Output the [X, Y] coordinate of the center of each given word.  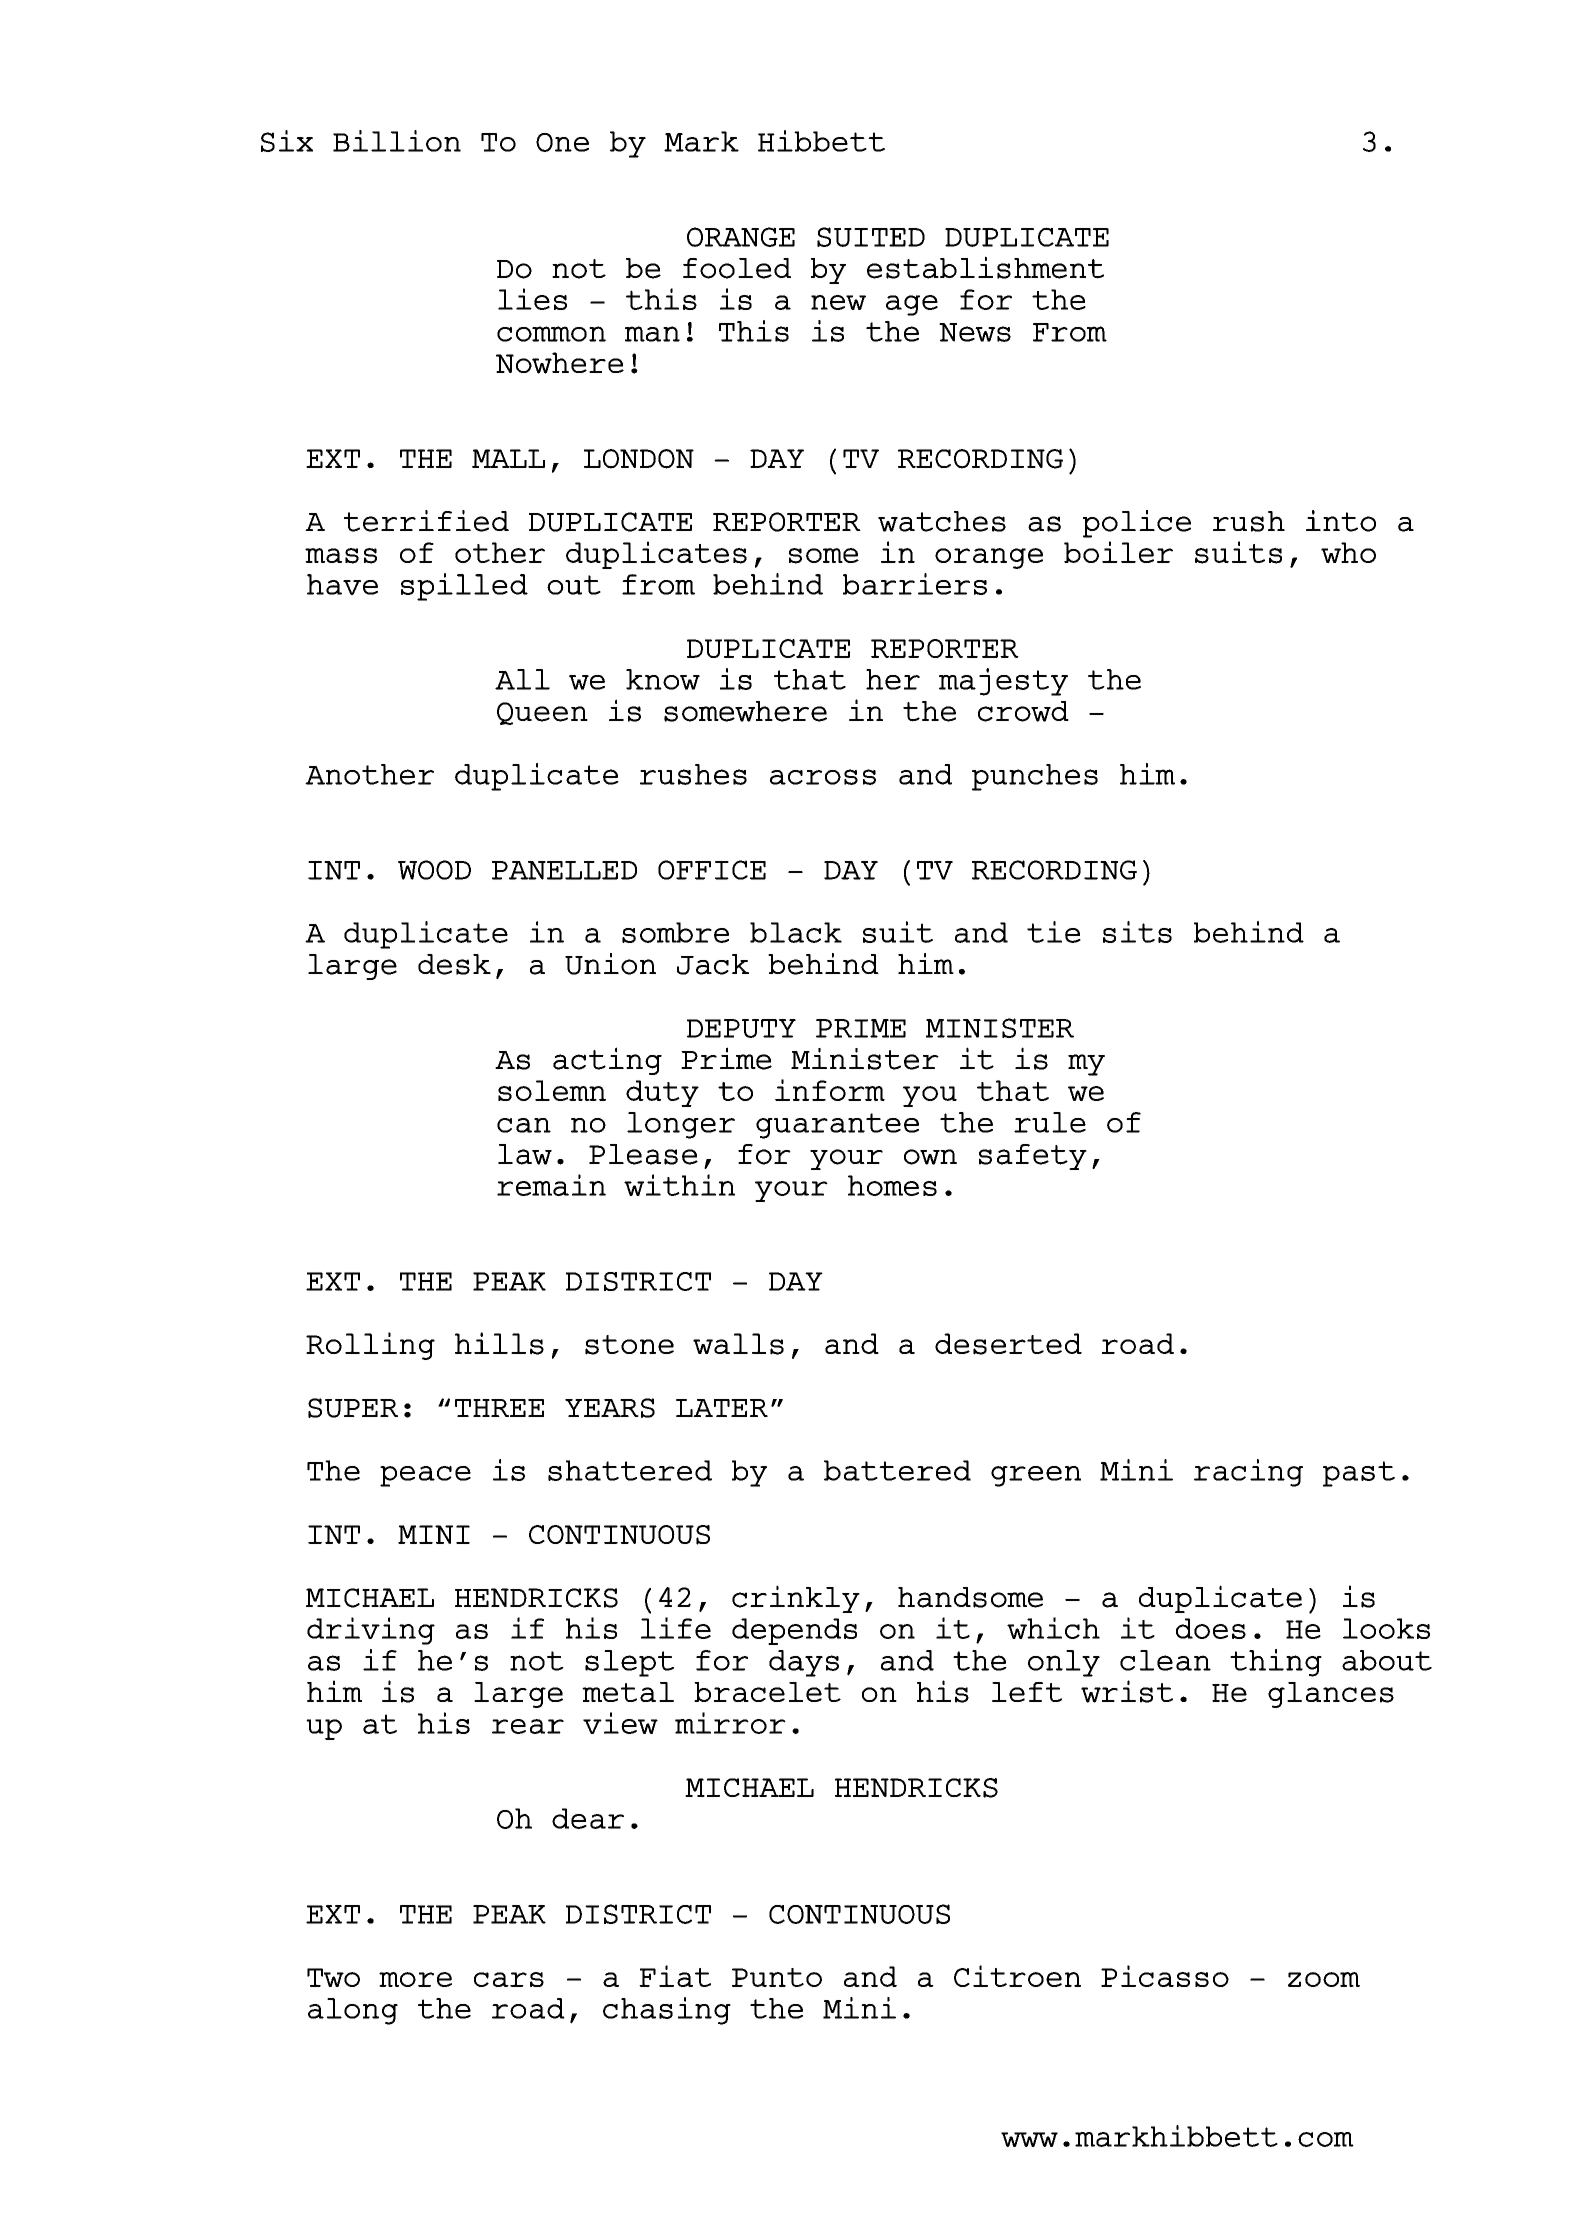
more [415, 1979]
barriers [915, 584]
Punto [777, 1977]
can [524, 1125]
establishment [985, 267]
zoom [1324, 1979]
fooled [737, 268]
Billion [397, 141]
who [1348, 552]
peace [425, 1476]
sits [1137, 932]
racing [1248, 1473]
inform [830, 1090]
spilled [464, 587]
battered [897, 1470]
